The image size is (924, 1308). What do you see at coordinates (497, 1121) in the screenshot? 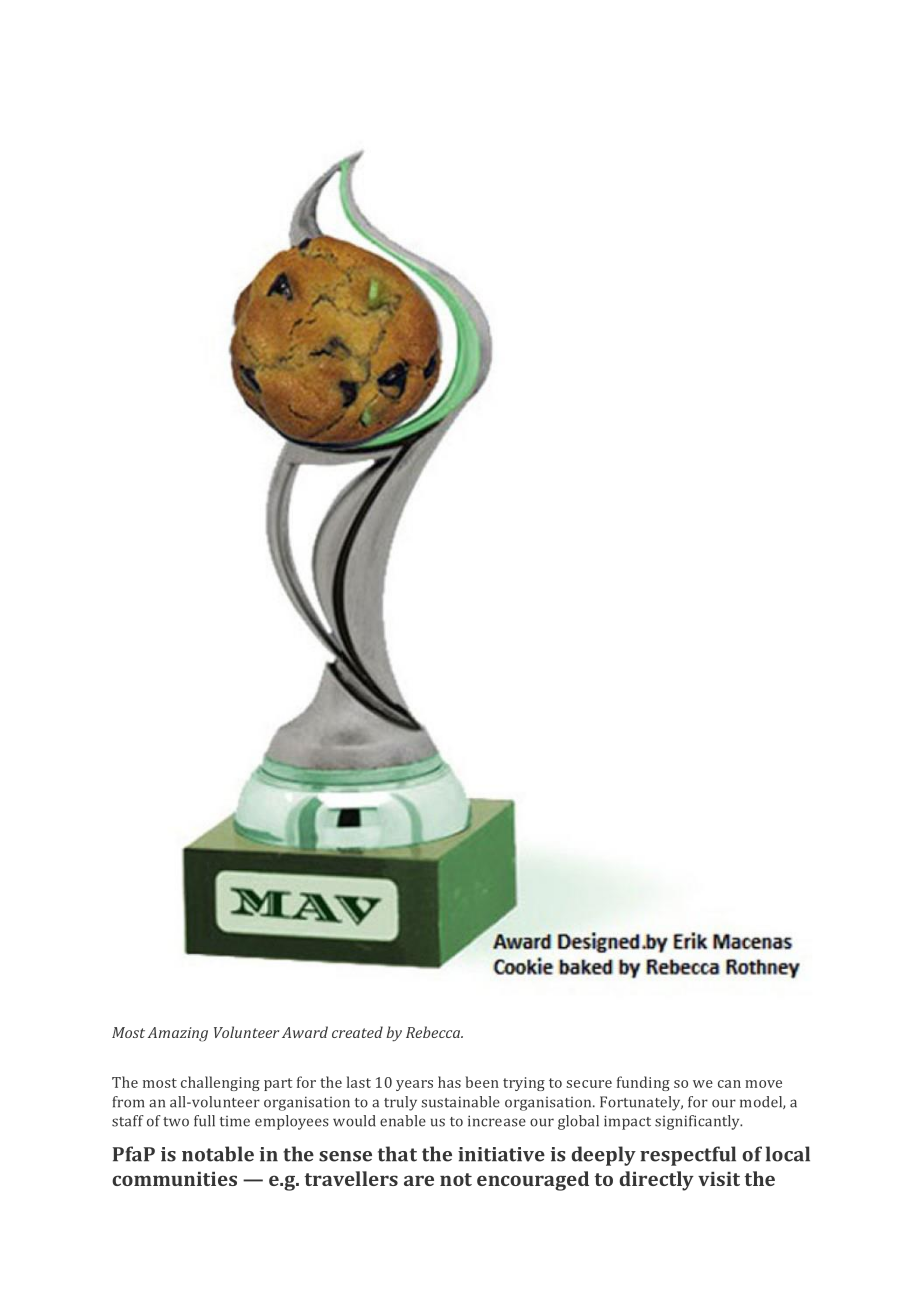
I see `increase` at bounding box center [497, 1121].
